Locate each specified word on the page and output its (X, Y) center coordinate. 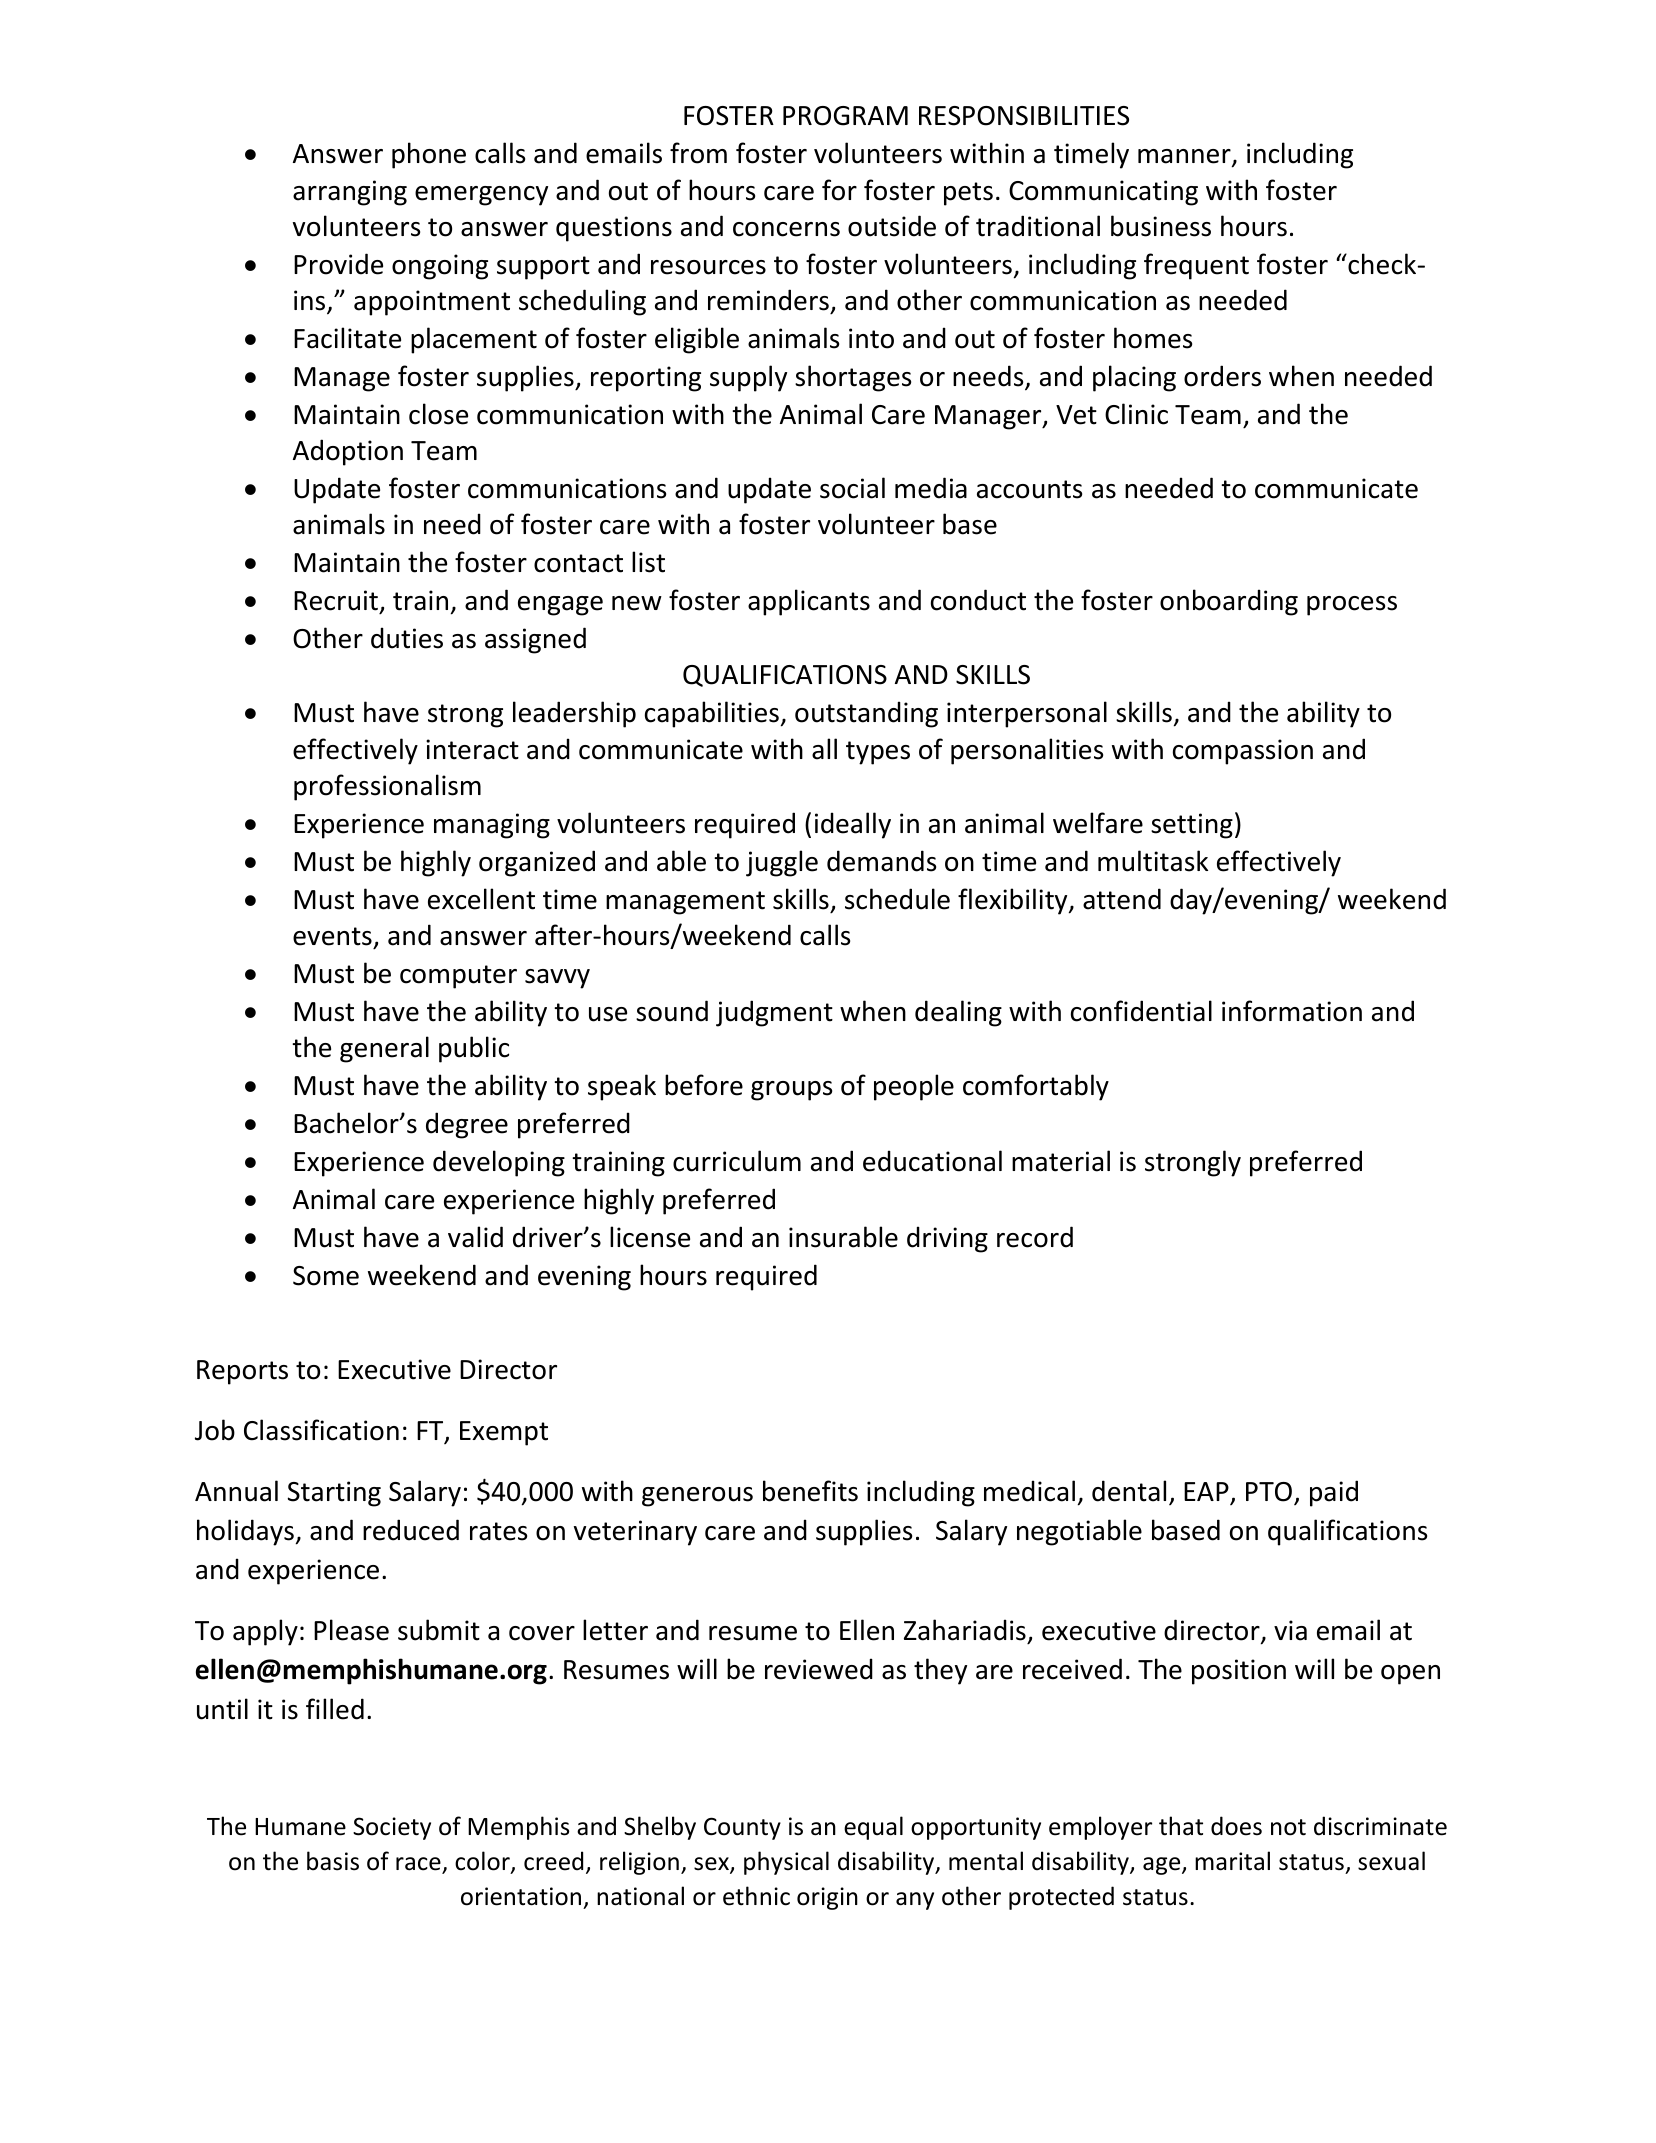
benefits (810, 1491)
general (384, 1049)
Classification (321, 1430)
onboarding (1229, 602)
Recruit (337, 602)
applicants (809, 602)
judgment (774, 1013)
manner (1185, 157)
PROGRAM (845, 116)
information (1292, 1011)
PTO (1269, 1492)
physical (786, 1863)
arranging (350, 193)
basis (333, 1861)
